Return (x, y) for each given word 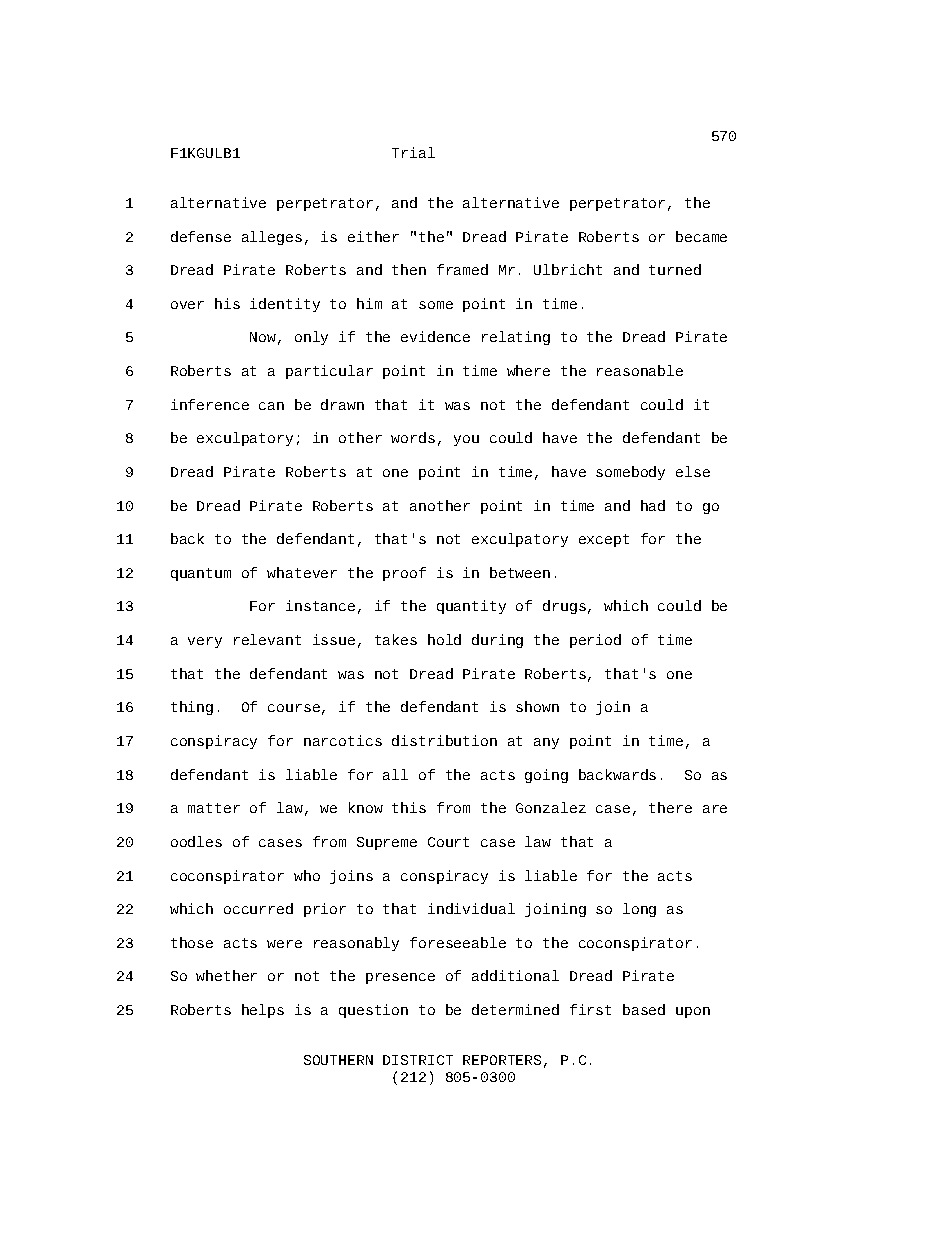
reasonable (640, 370)
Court (448, 842)
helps (263, 1011)
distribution (444, 740)
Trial (413, 152)
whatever (302, 572)
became (701, 236)
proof (404, 574)
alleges (272, 238)
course (294, 708)
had (653, 505)
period (595, 641)
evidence (435, 336)
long (639, 910)
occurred (258, 908)
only (311, 338)
